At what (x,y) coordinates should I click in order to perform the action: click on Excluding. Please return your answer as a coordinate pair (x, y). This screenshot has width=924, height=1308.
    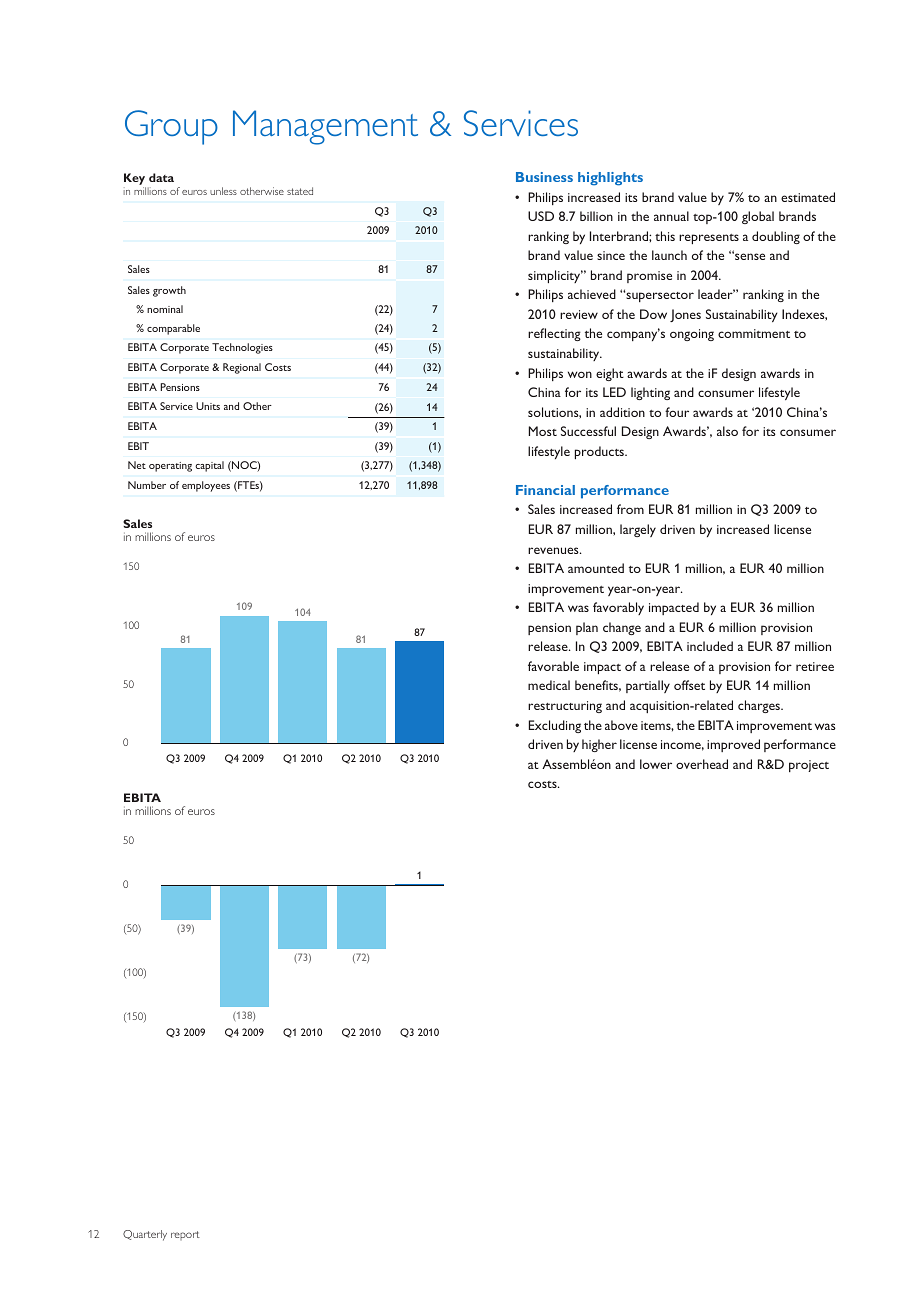
    Looking at the image, I should click on (555, 726).
